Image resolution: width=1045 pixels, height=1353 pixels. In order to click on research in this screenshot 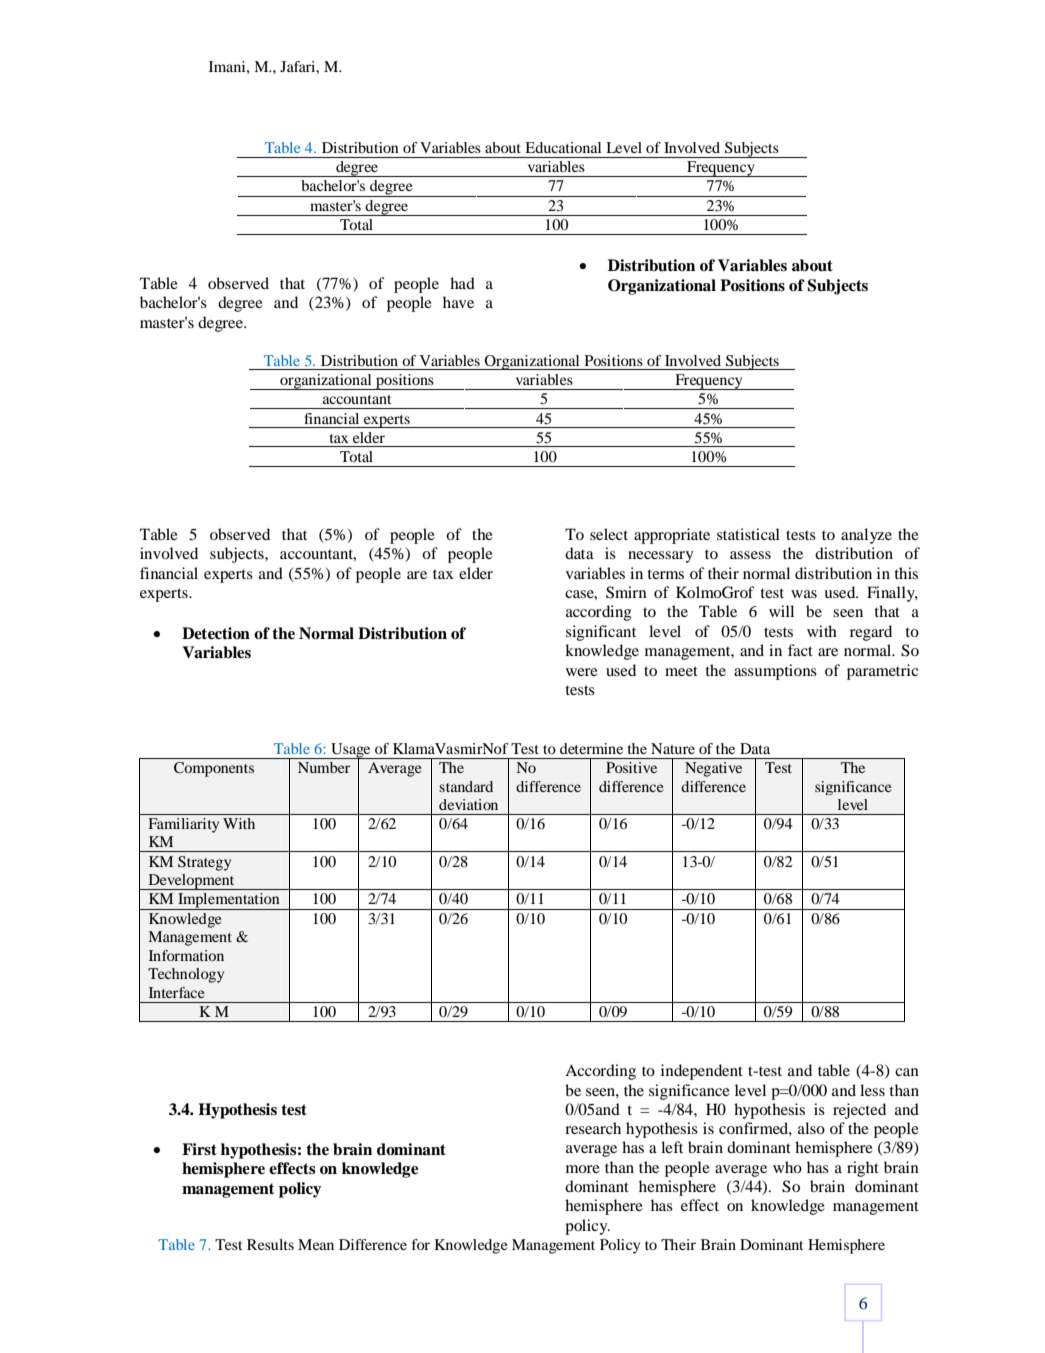, I will do `click(593, 1128)`.
